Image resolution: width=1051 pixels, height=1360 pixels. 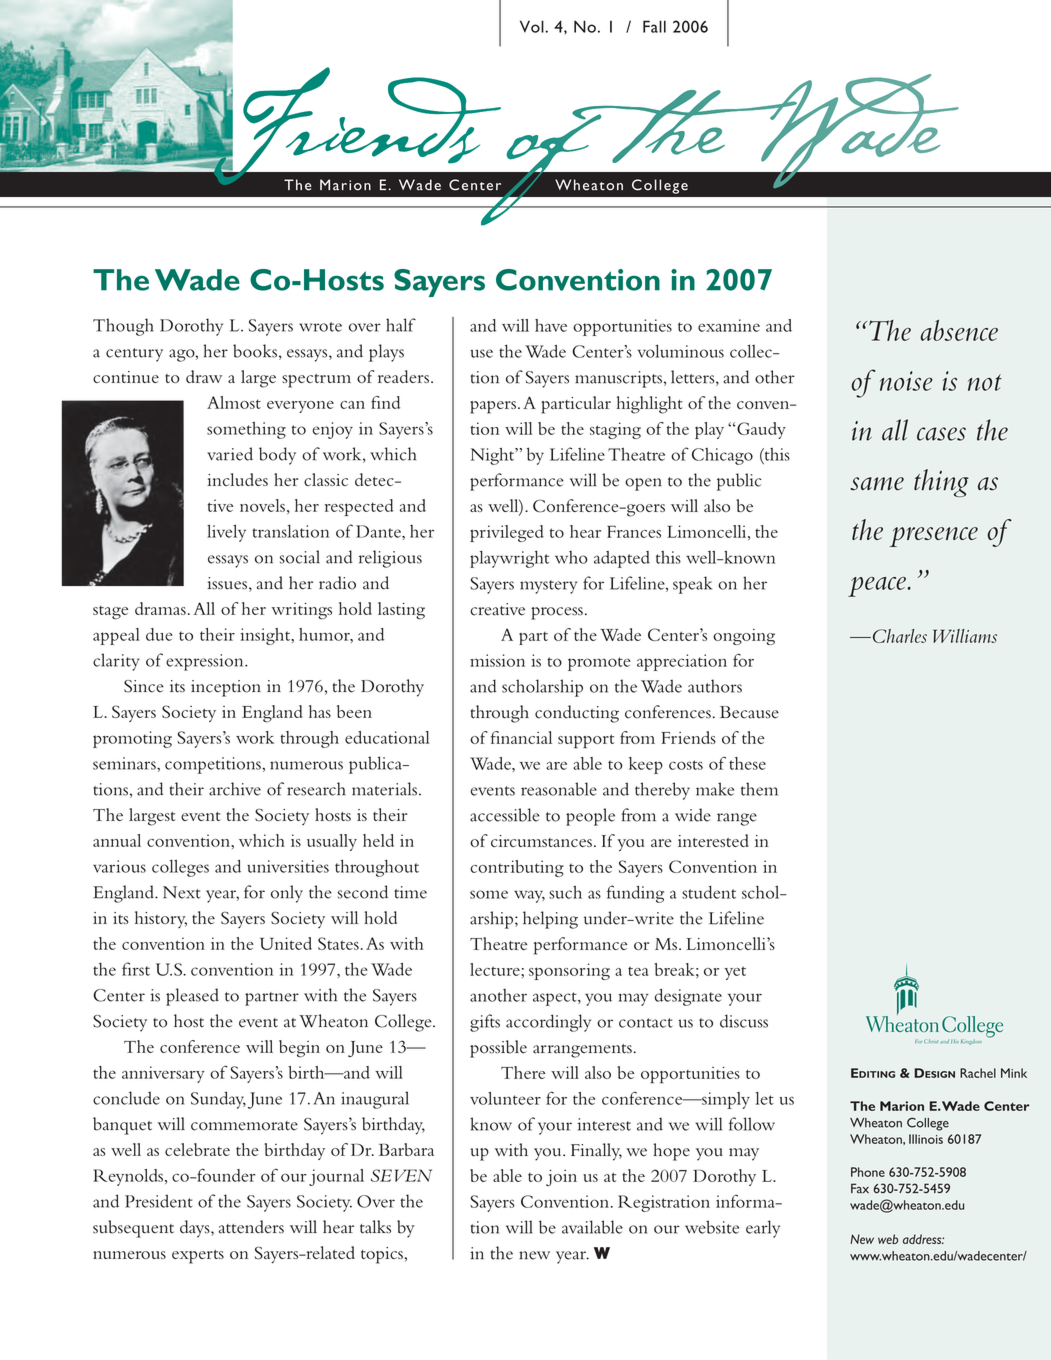 What do you see at coordinates (959, 330) in the document?
I see `absence` at bounding box center [959, 330].
